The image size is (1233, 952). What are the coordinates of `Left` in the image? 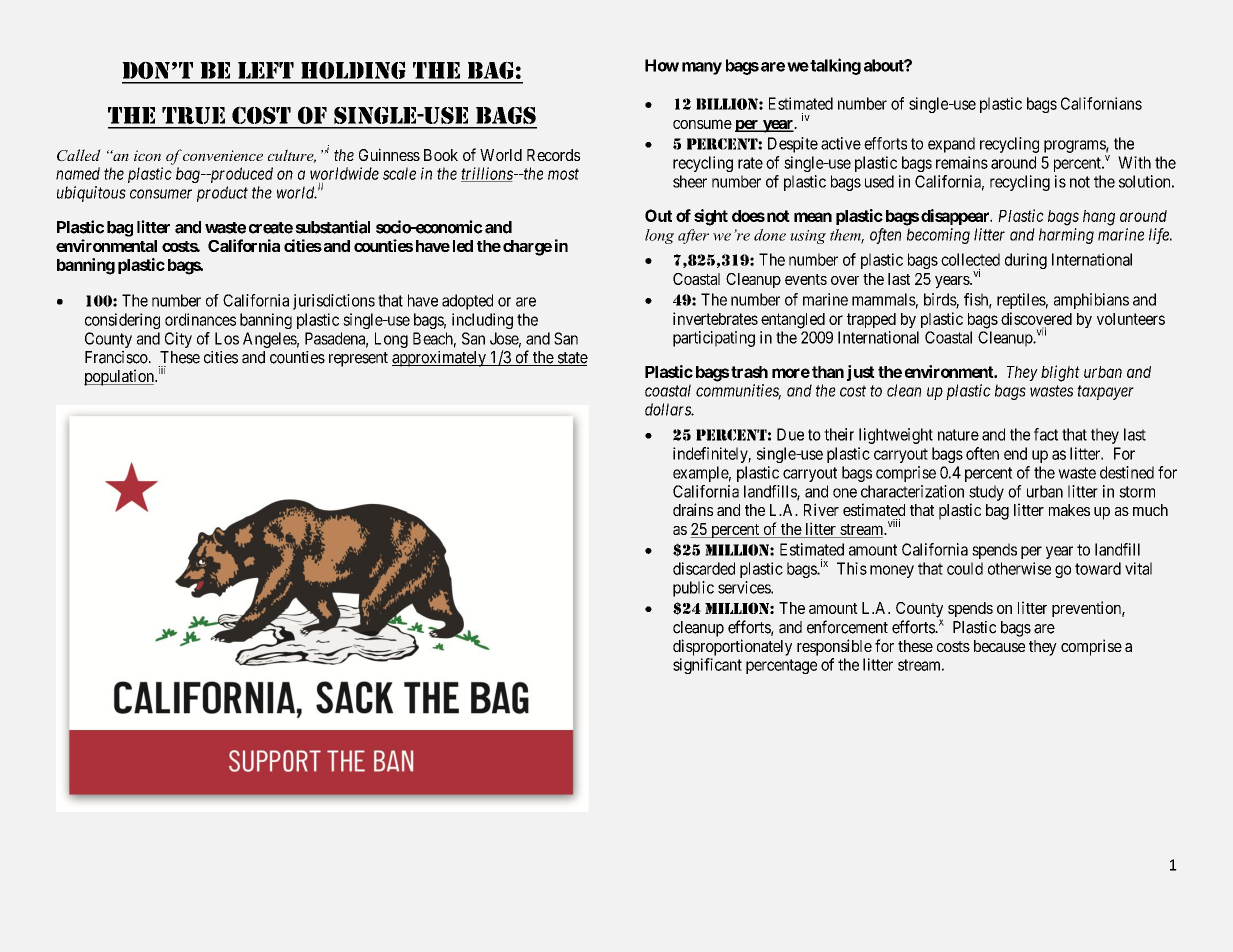 It's located at (266, 70).
